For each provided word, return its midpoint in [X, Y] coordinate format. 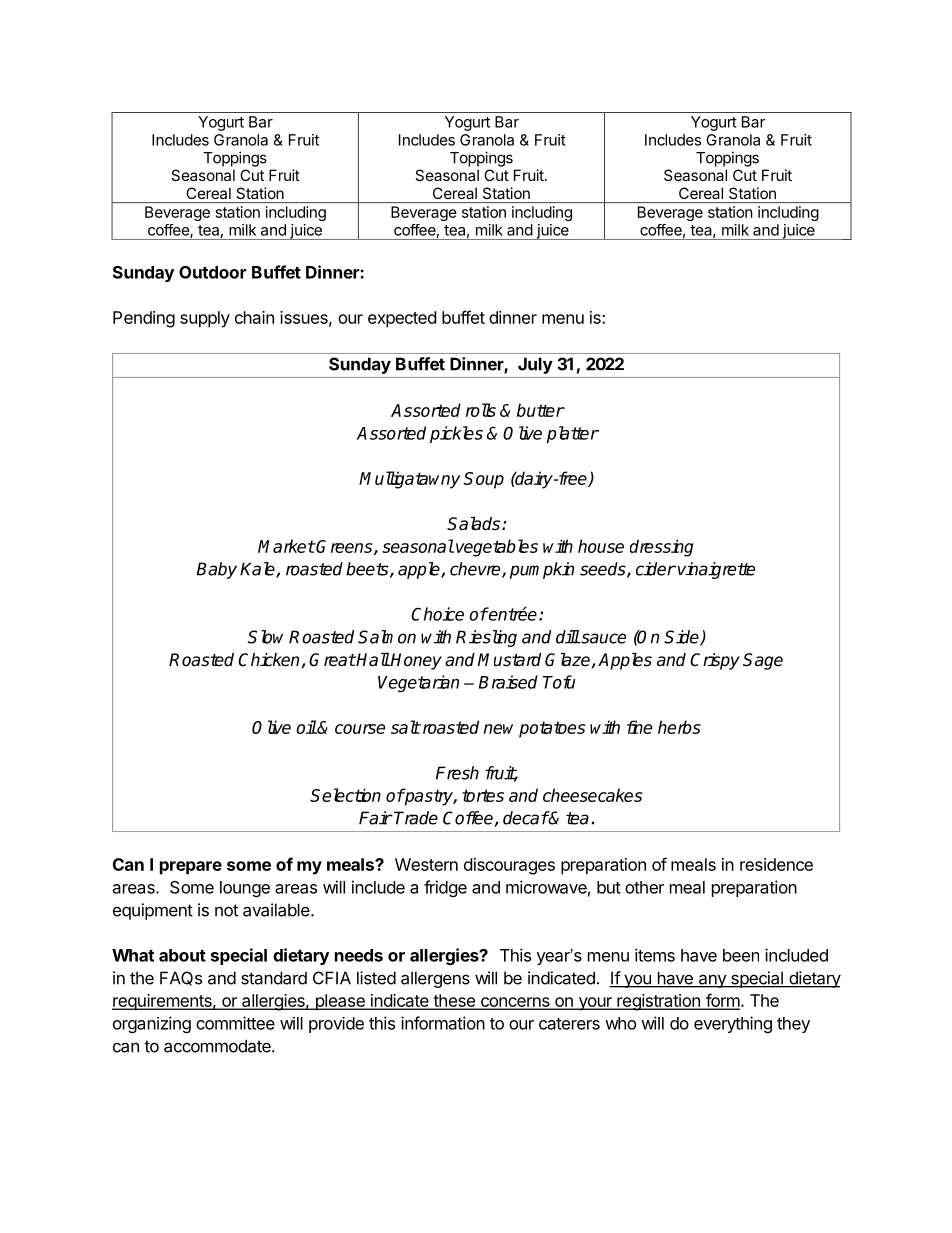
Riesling [486, 638]
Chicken [268, 660]
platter [573, 434]
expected [402, 319]
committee [235, 1023]
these [454, 1001]
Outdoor [212, 272]
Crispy [715, 661]
